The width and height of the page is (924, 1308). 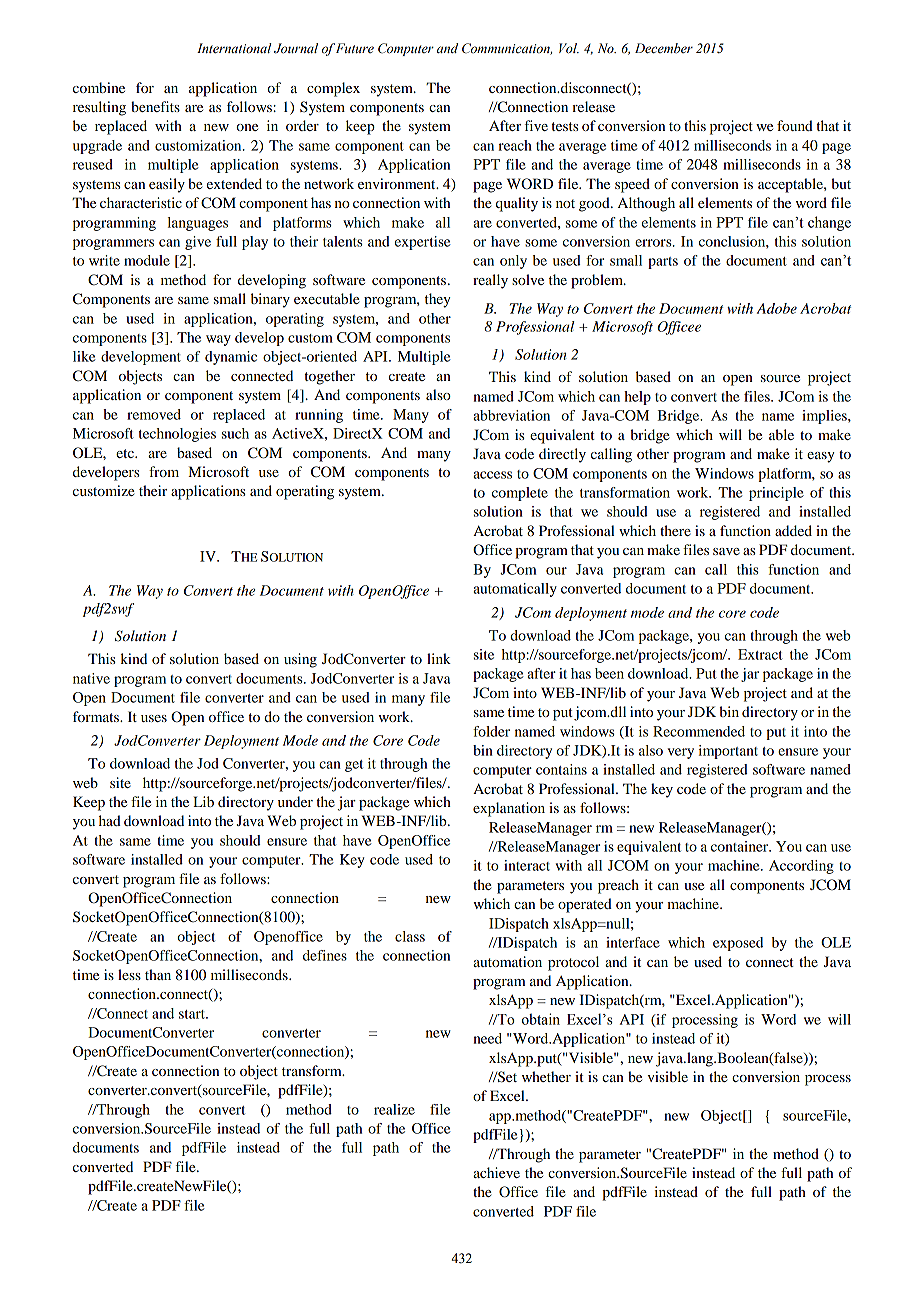 I want to click on Extract, so click(x=760, y=654).
